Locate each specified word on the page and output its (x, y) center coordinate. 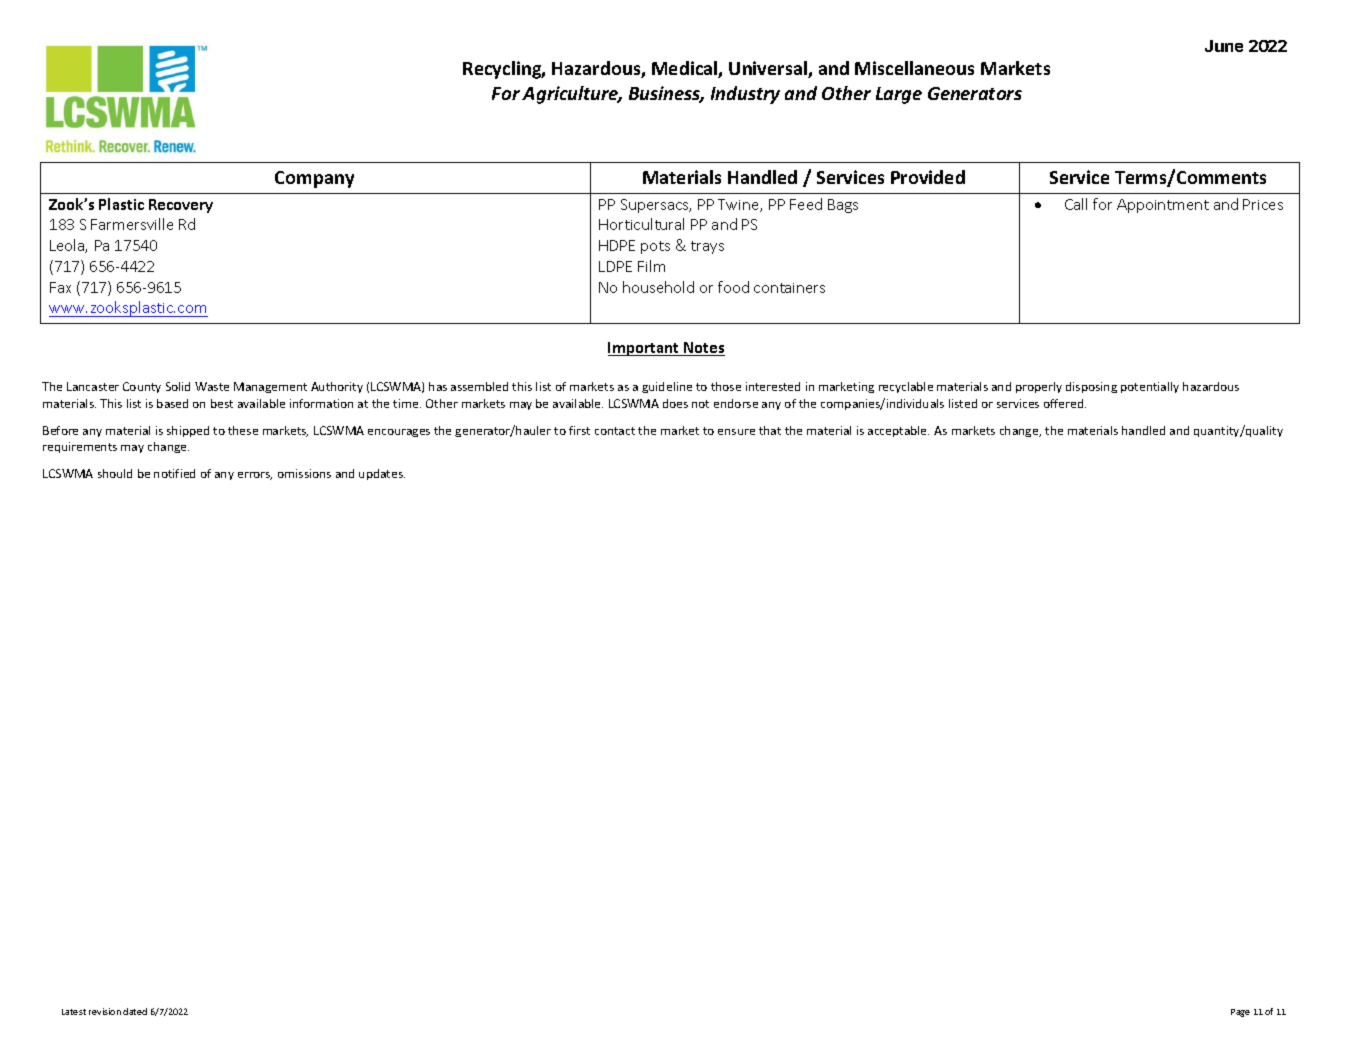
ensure (736, 432)
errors (255, 476)
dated (135, 1011)
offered (1065, 403)
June (1224, 46)
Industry (745, 95)
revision (105, 1011)
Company (314, 179)
